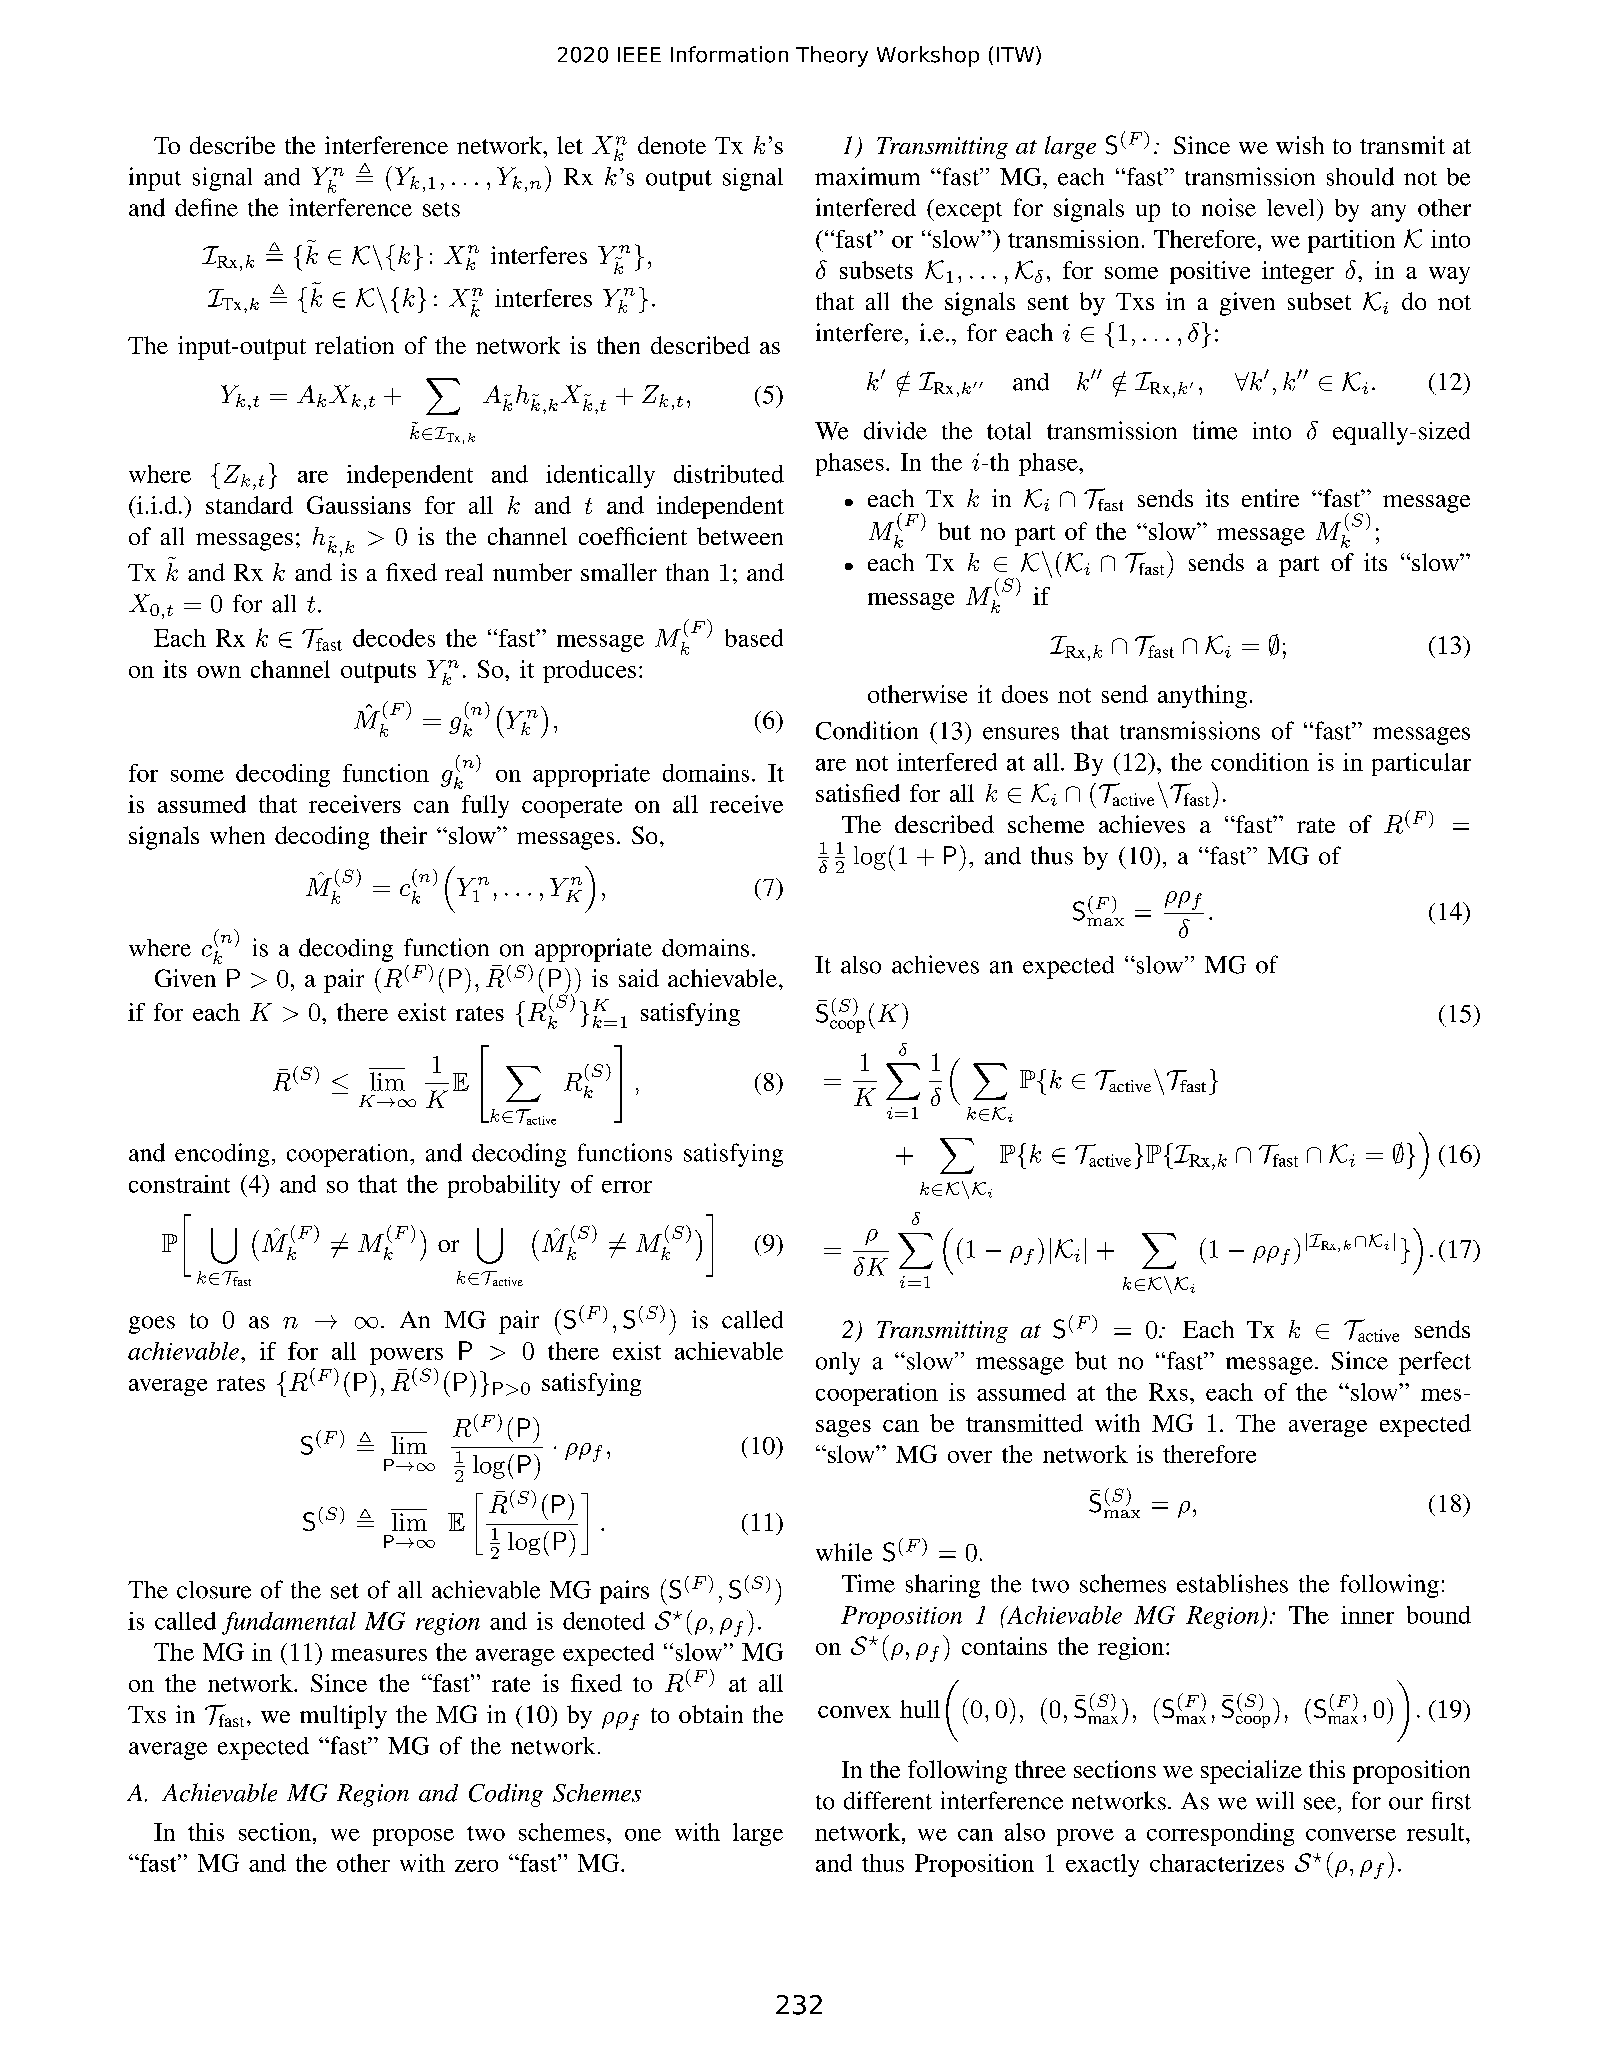 The width and height of the image is (1599, 2069). Describe the element at coordinates (413, 1837) in the image. I see `propose` at that location.
